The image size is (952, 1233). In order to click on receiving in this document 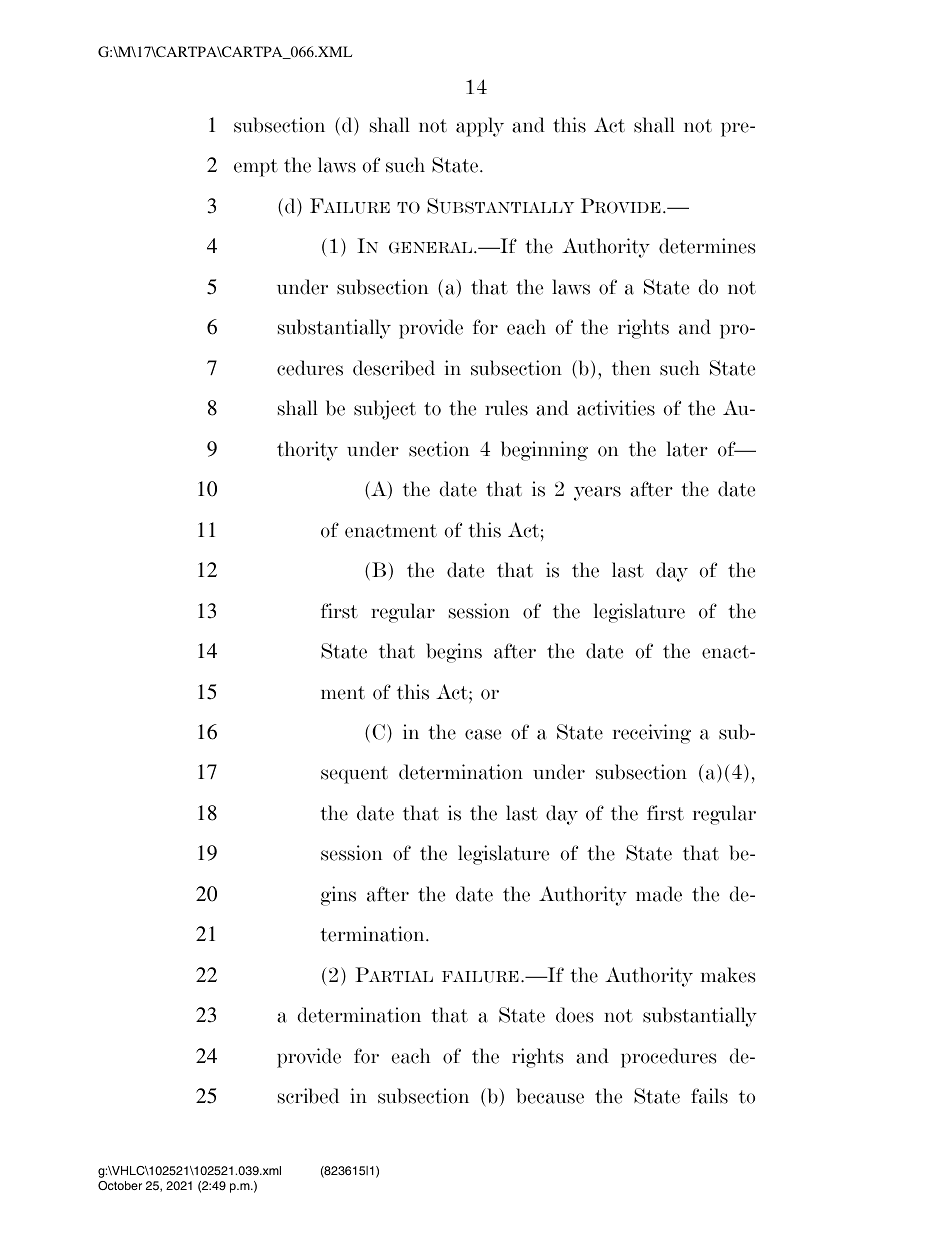, I will do `click(652, 734)`.
